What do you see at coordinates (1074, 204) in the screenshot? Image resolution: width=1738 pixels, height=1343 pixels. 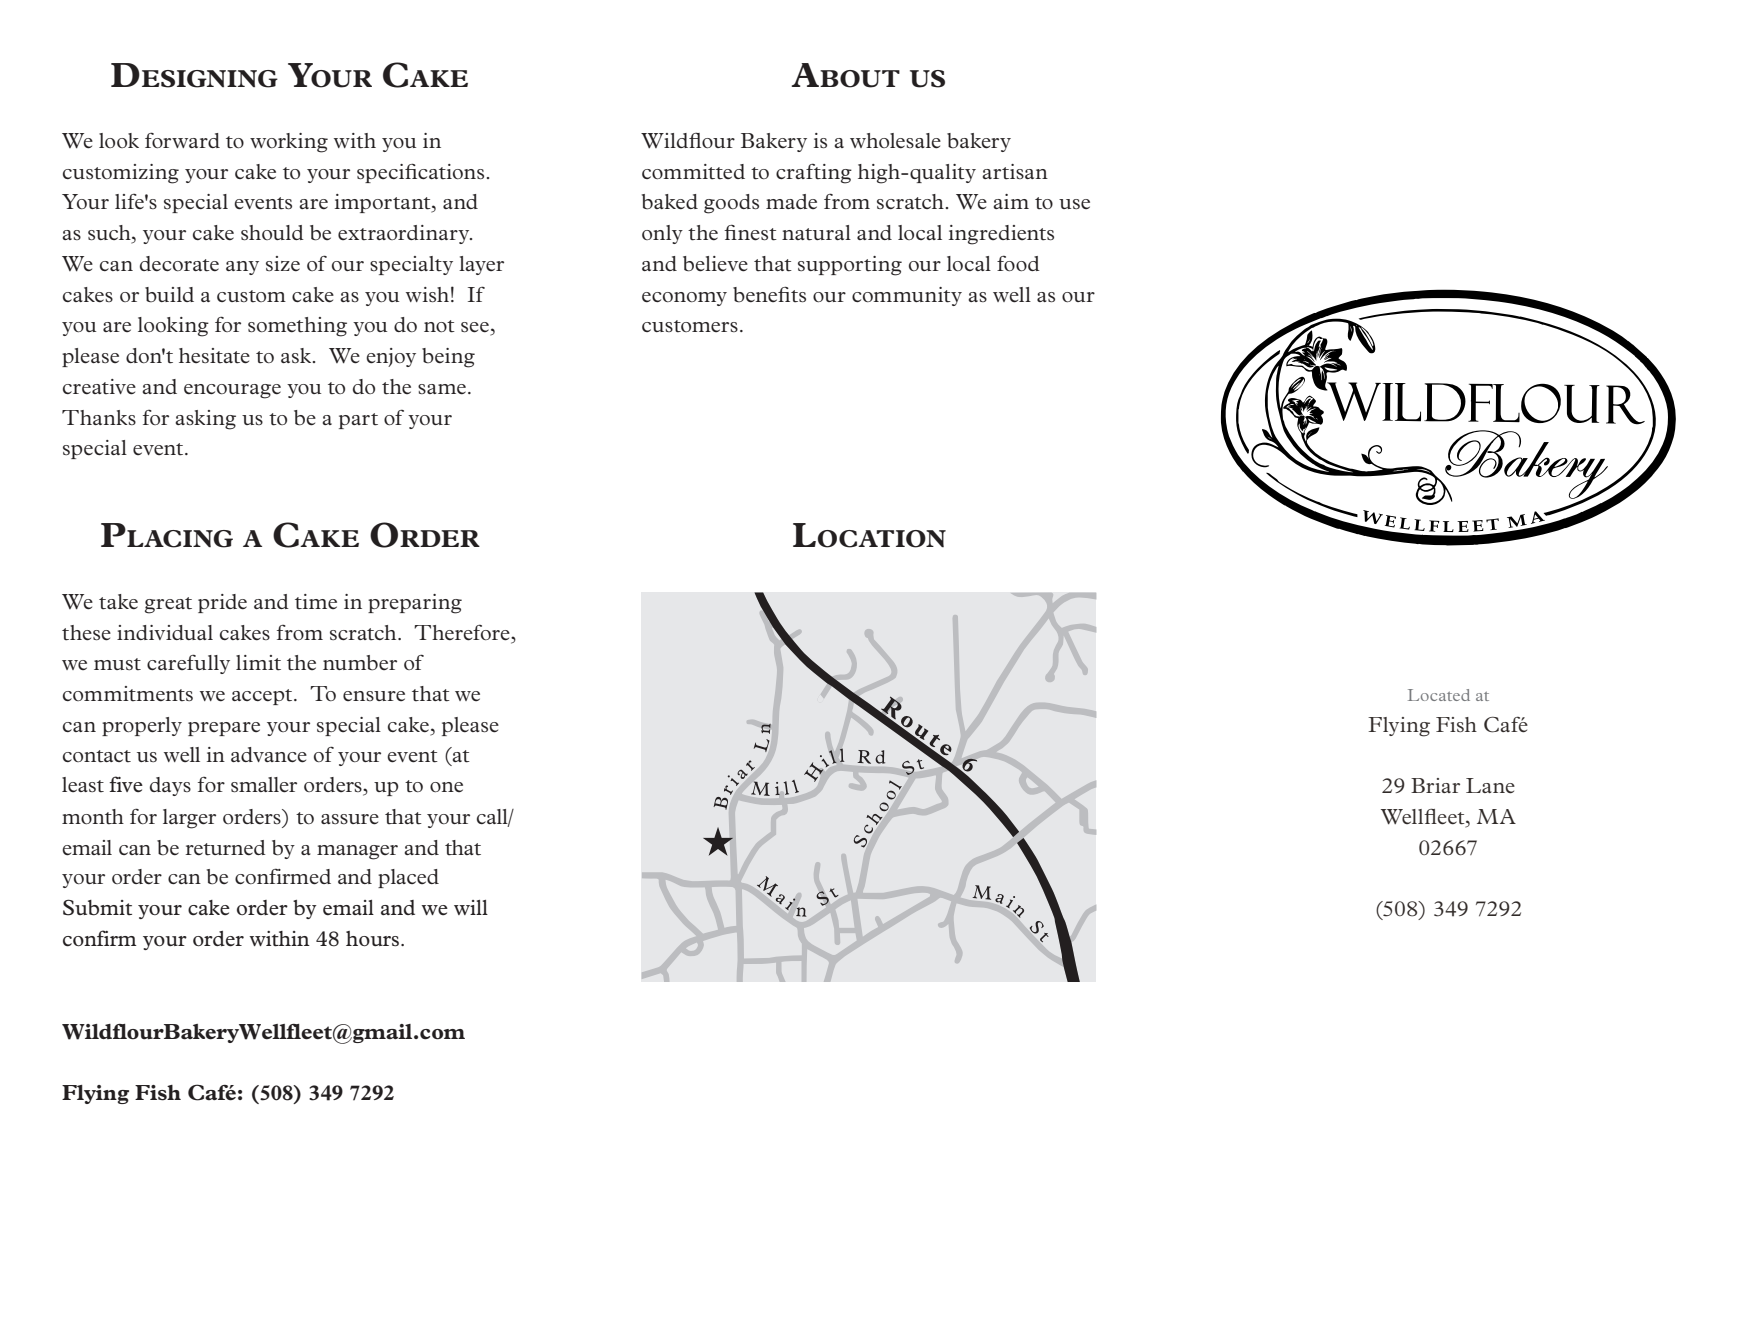 I see `use` at bounding box center [1074, 204].
